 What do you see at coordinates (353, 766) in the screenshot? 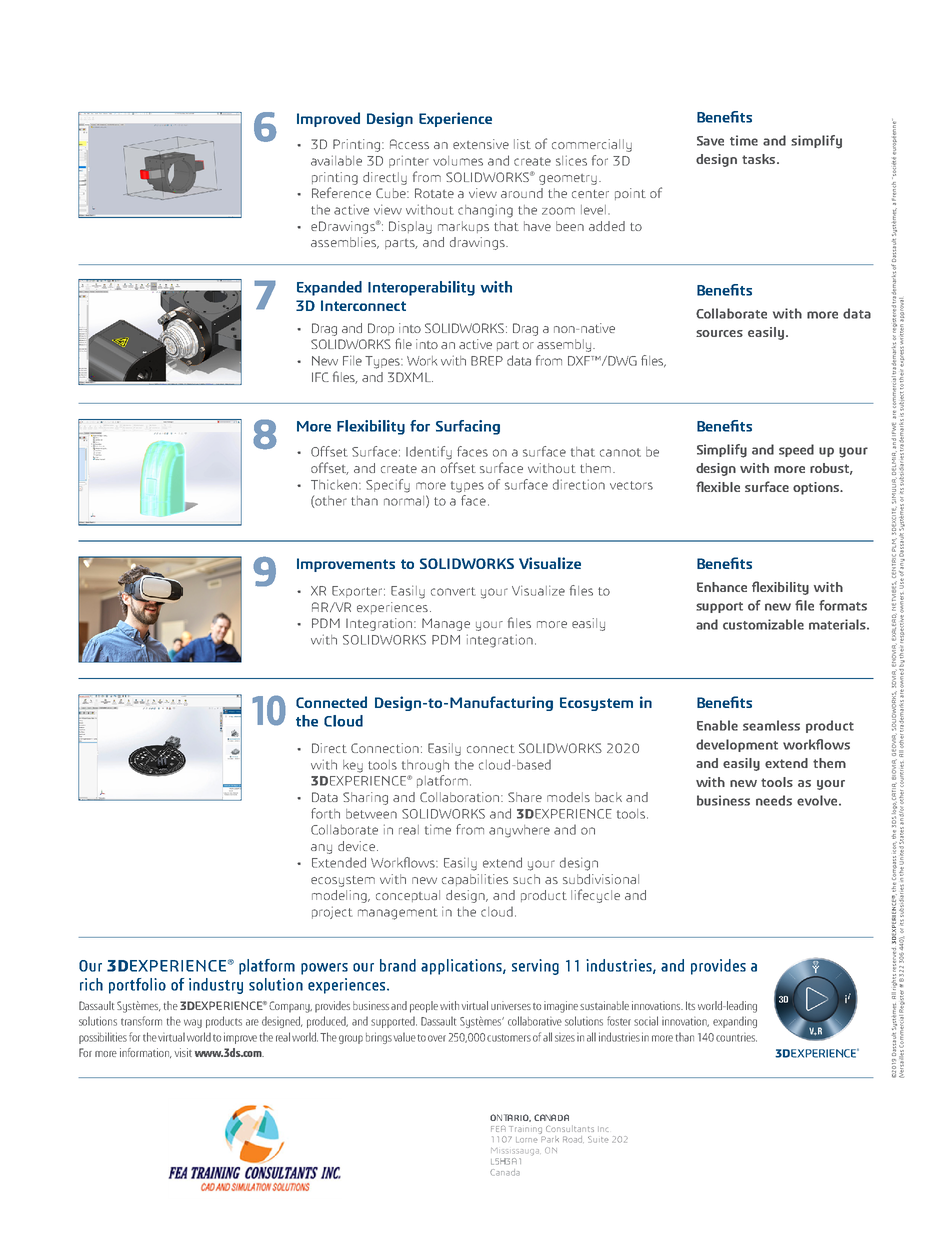
I see `key` at bounding box center [353, 766].
